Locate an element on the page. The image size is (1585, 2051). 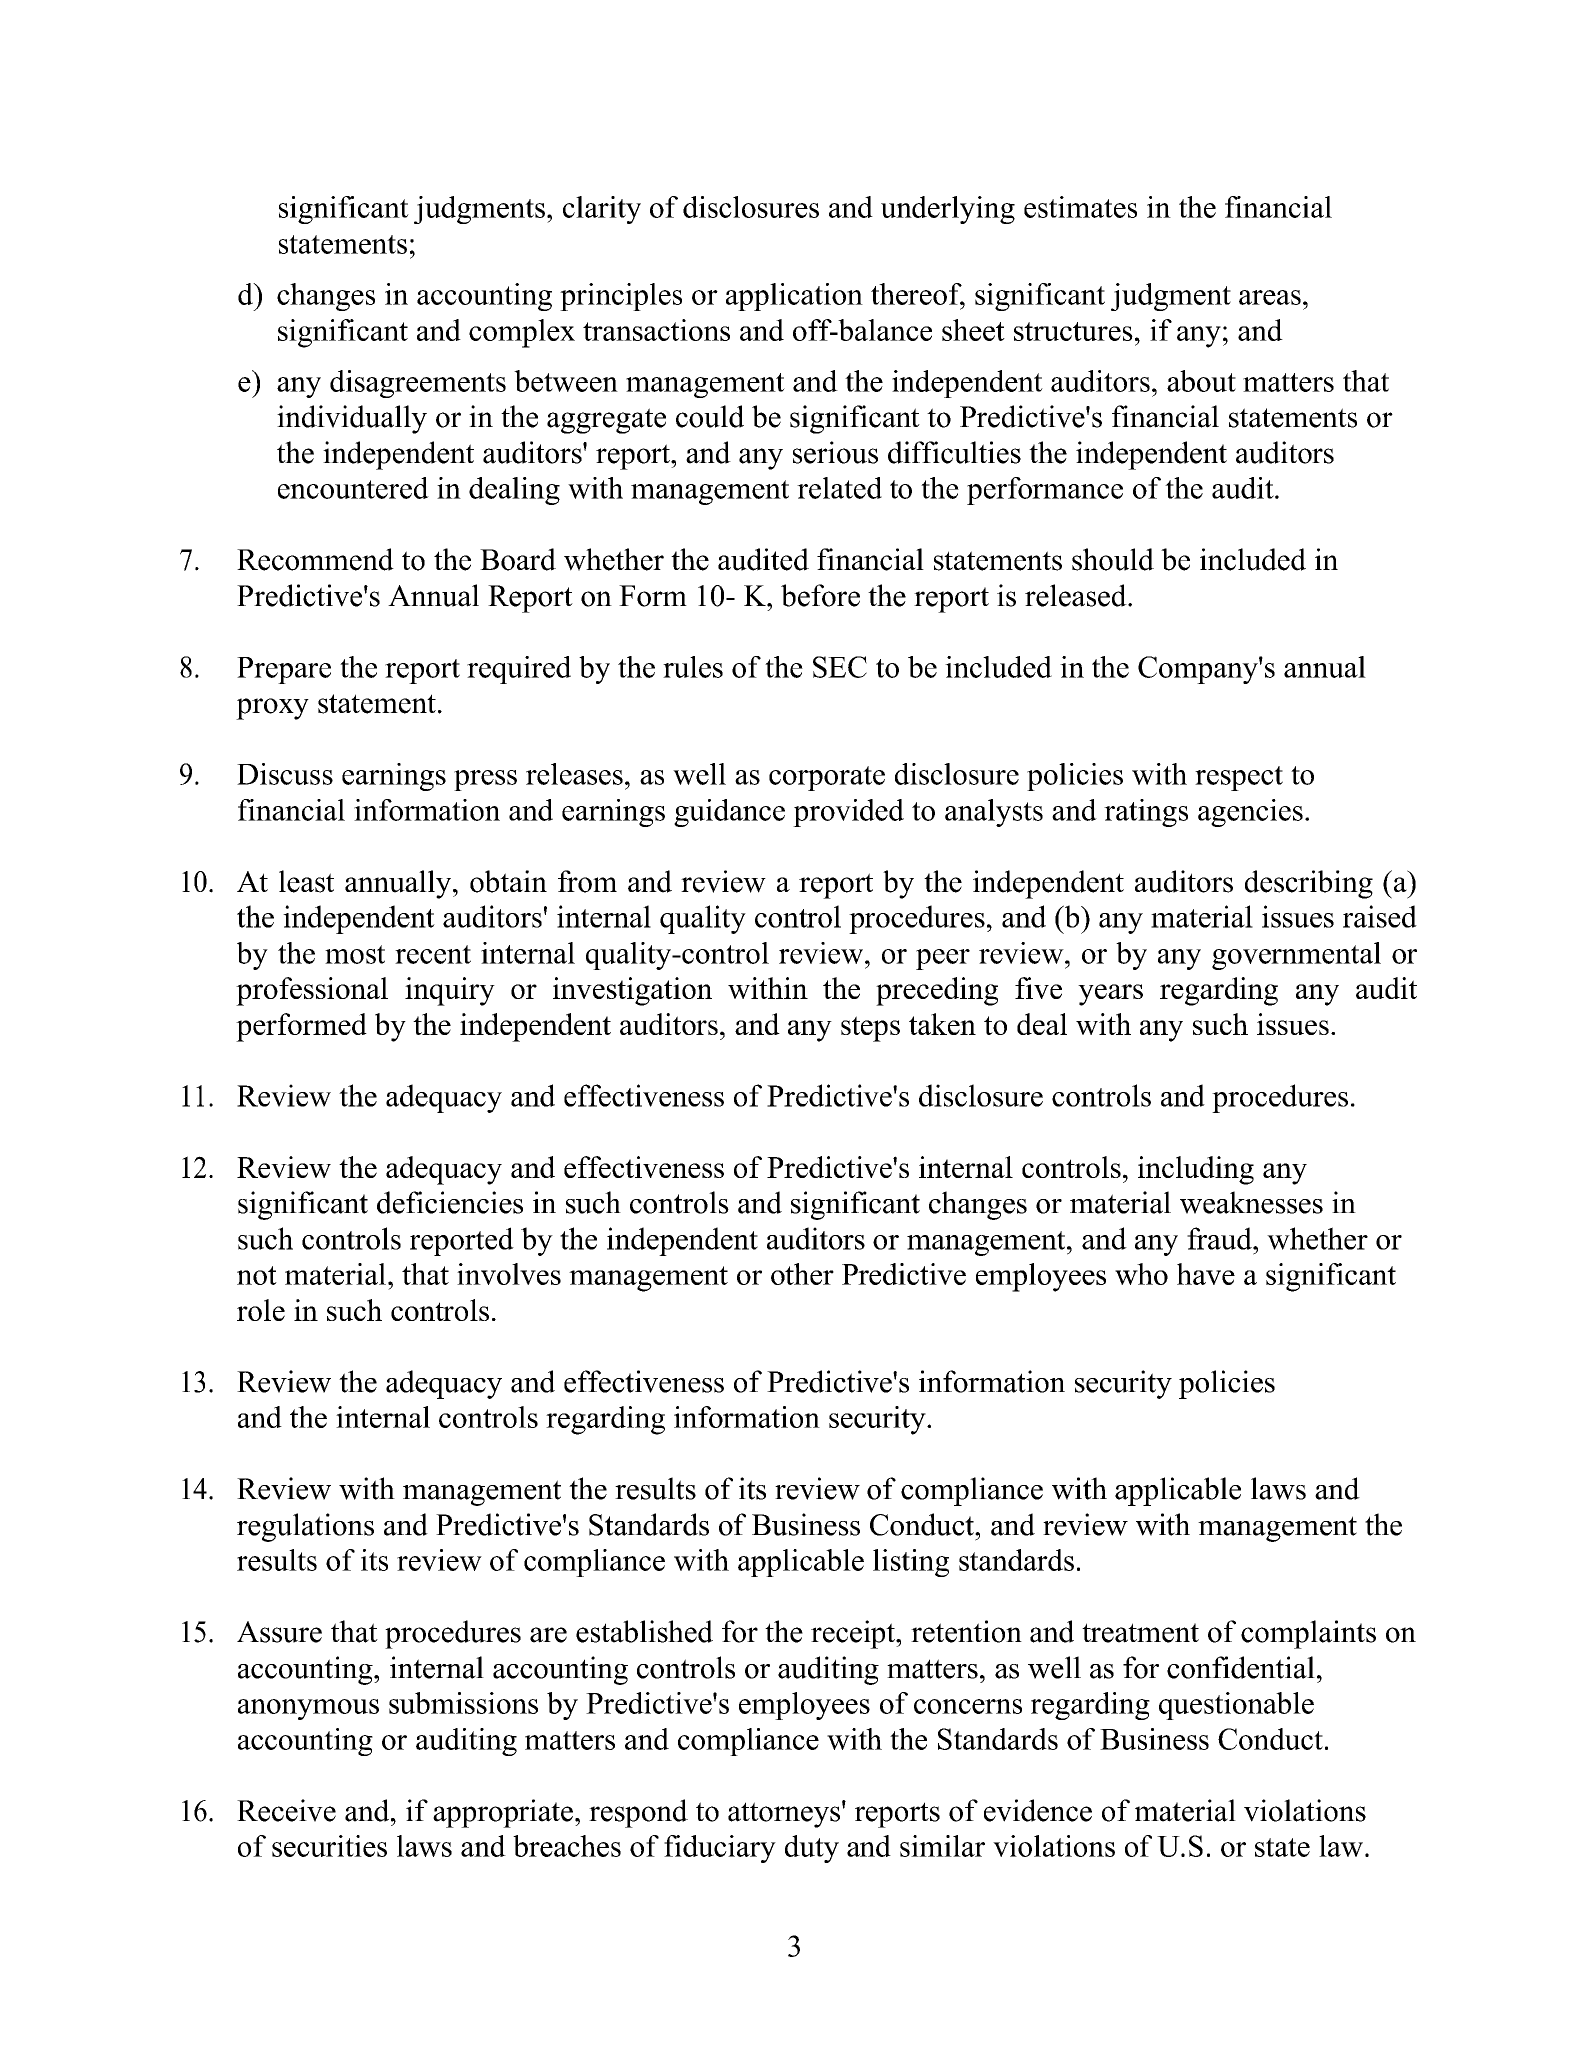
governmental is located at coordinates (1296, 956).
